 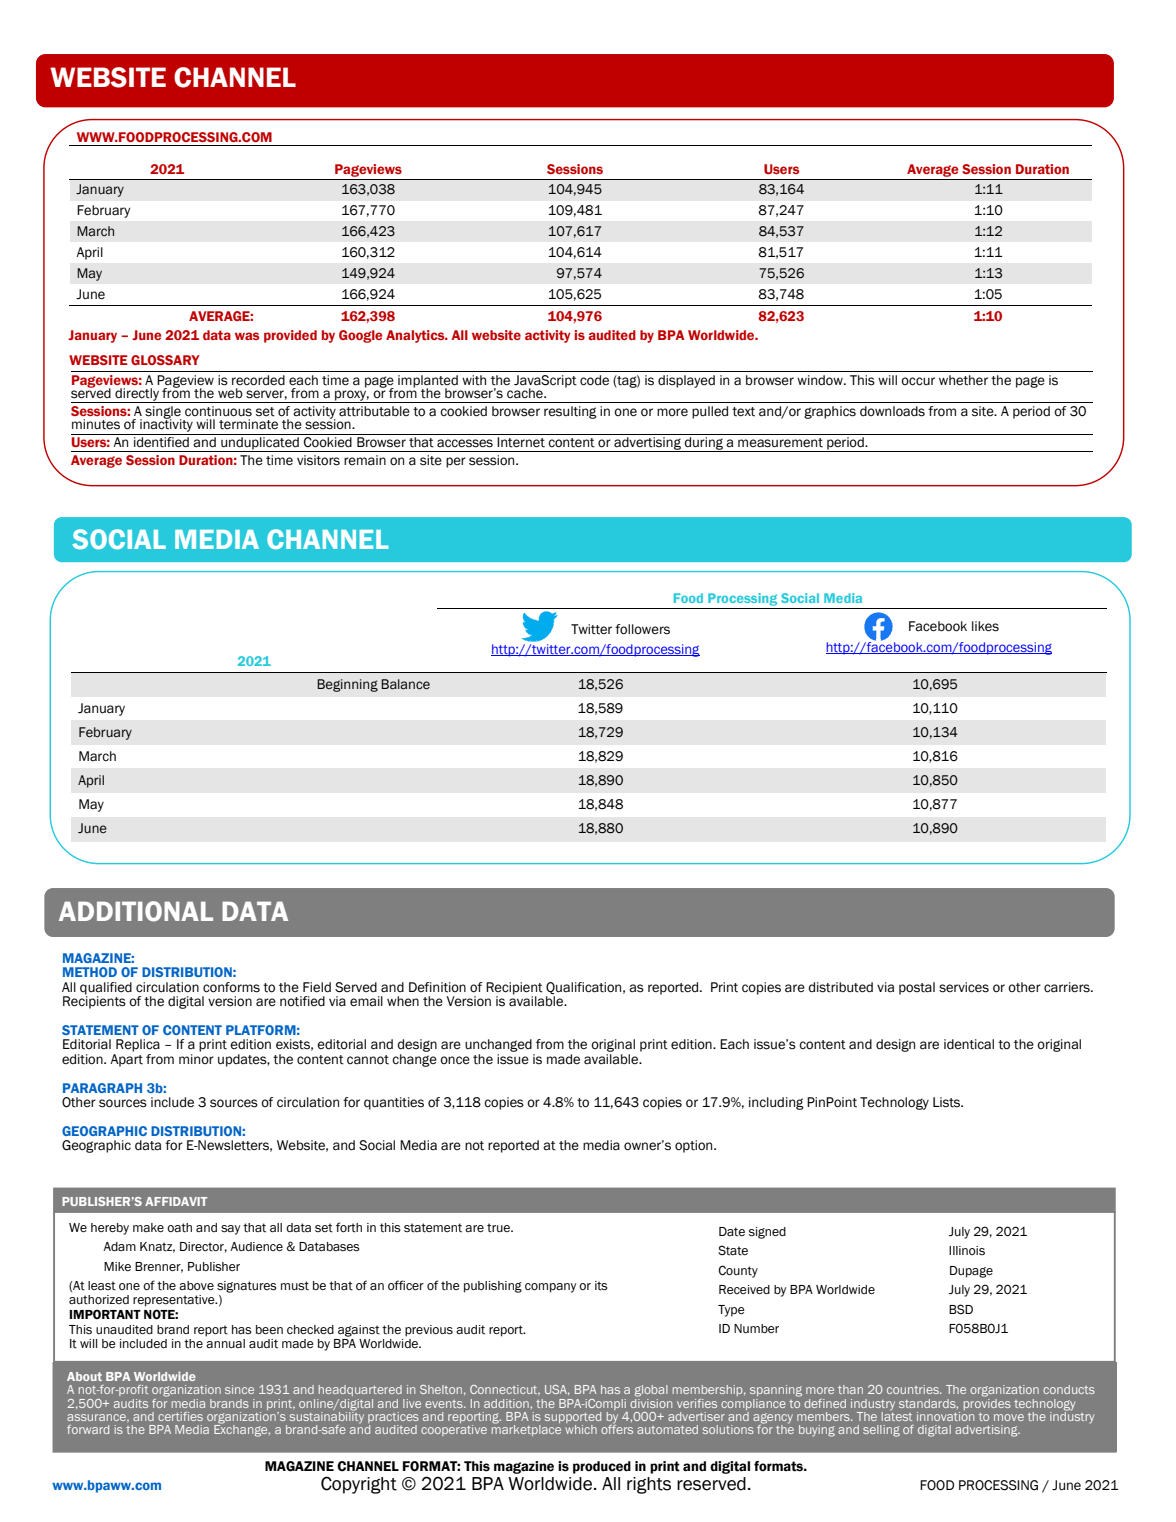 What do you see at coordinates (642, 629) in the screenshot?
I see `followers` at bounding box center [642, 629].
